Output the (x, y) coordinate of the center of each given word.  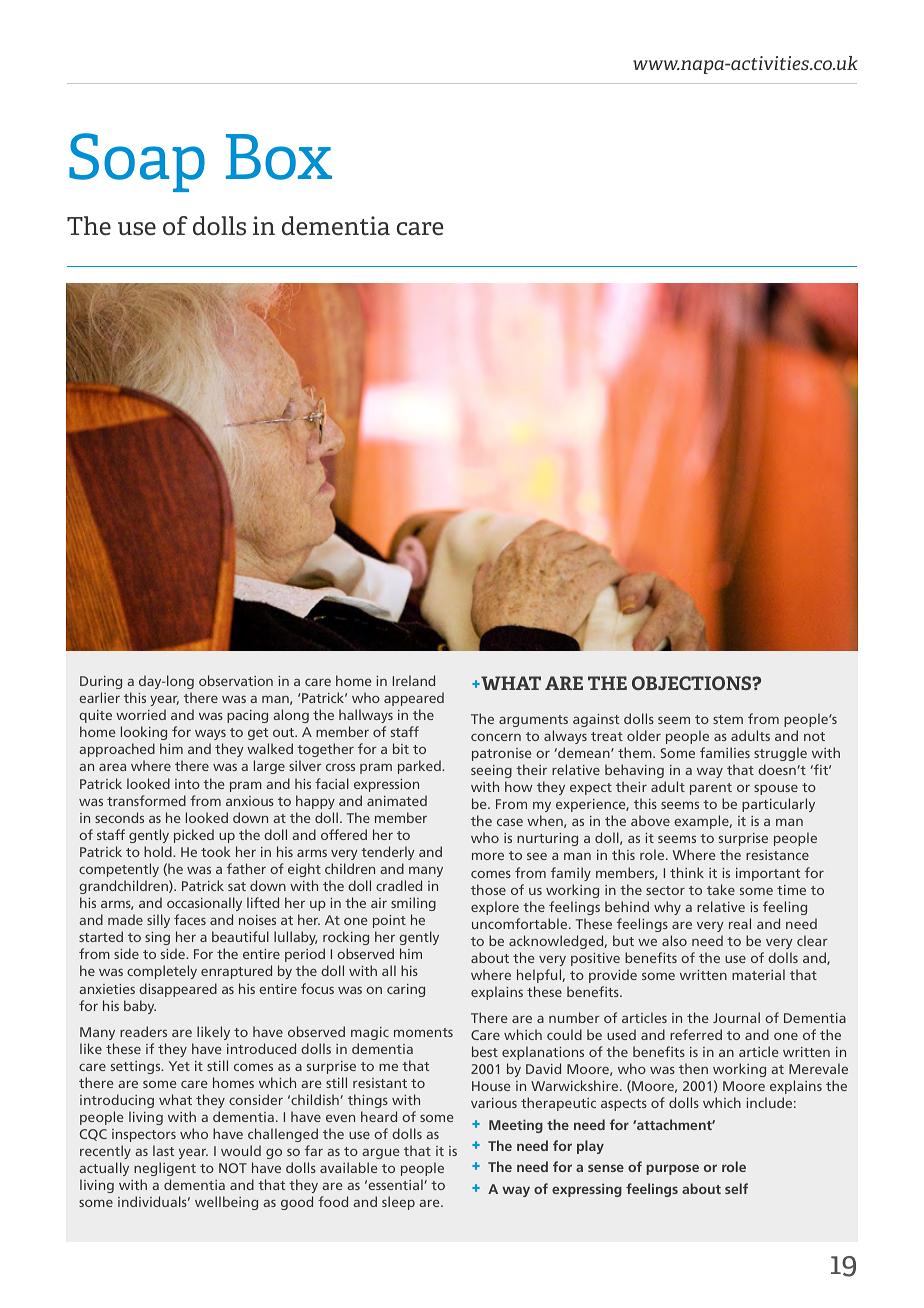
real (740, 923)
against (596, 720)
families (725, 752)
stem (728, 719)
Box (279, 157)
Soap (137, 162)
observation (236, 680)
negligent (165, 1169)
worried (141, 714)
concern (496, 737)
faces (190, 919)
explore (495, 908)
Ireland (414, 680)
